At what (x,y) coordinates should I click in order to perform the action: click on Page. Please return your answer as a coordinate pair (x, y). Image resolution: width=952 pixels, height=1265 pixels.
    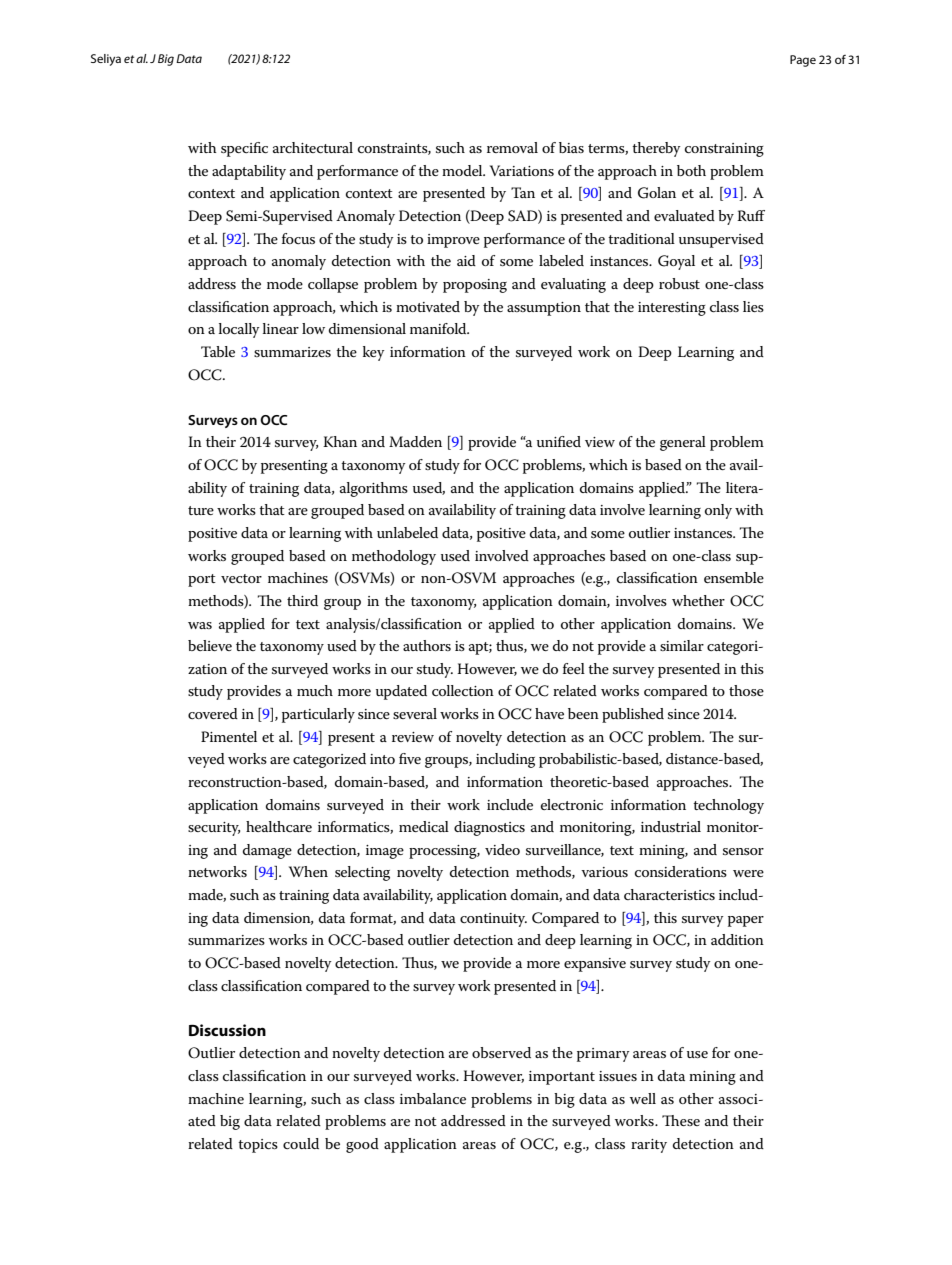
    Looking at the image, I should click on (803, 61).
